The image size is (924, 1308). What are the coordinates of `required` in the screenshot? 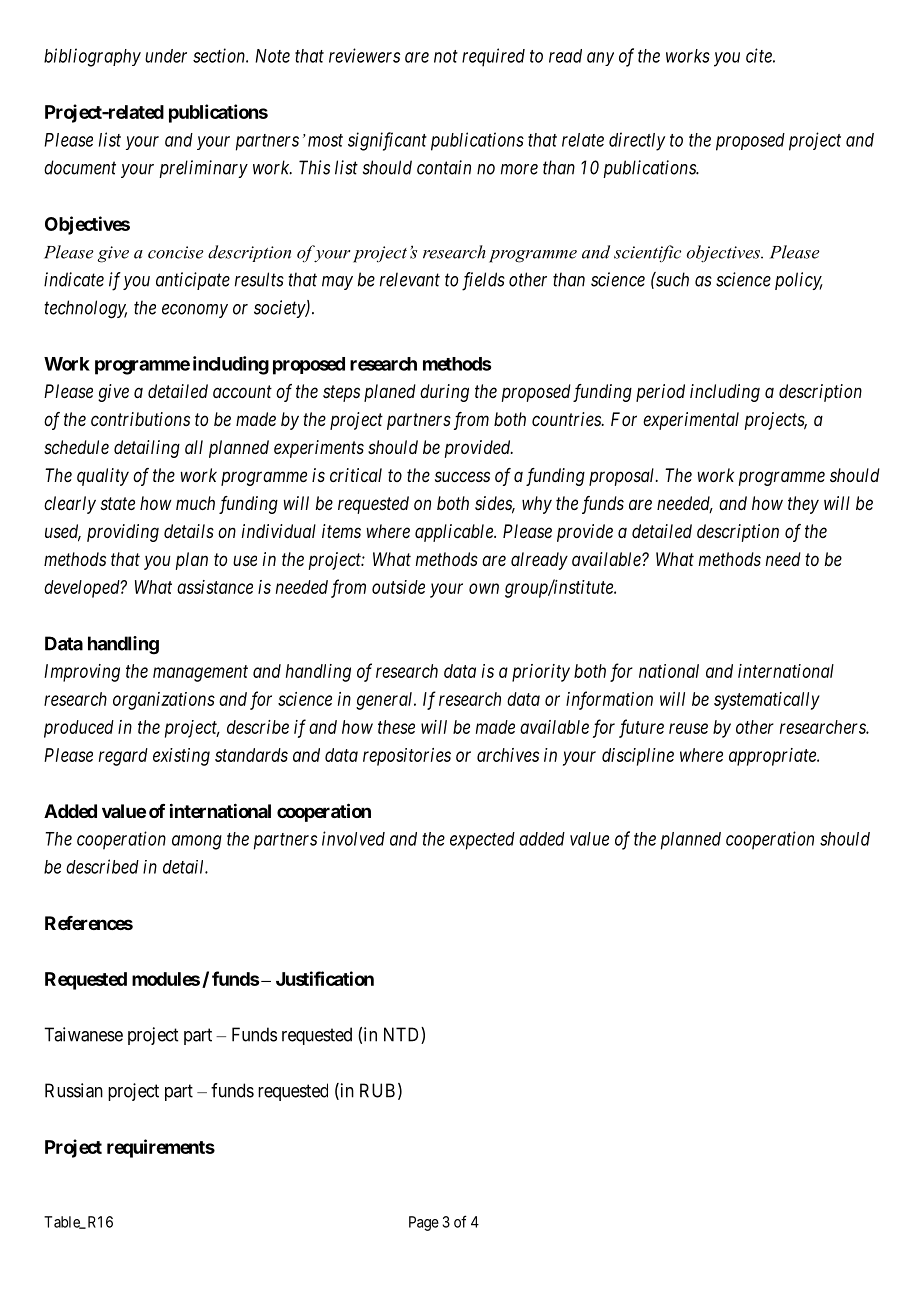 It's located at (493, 57).
